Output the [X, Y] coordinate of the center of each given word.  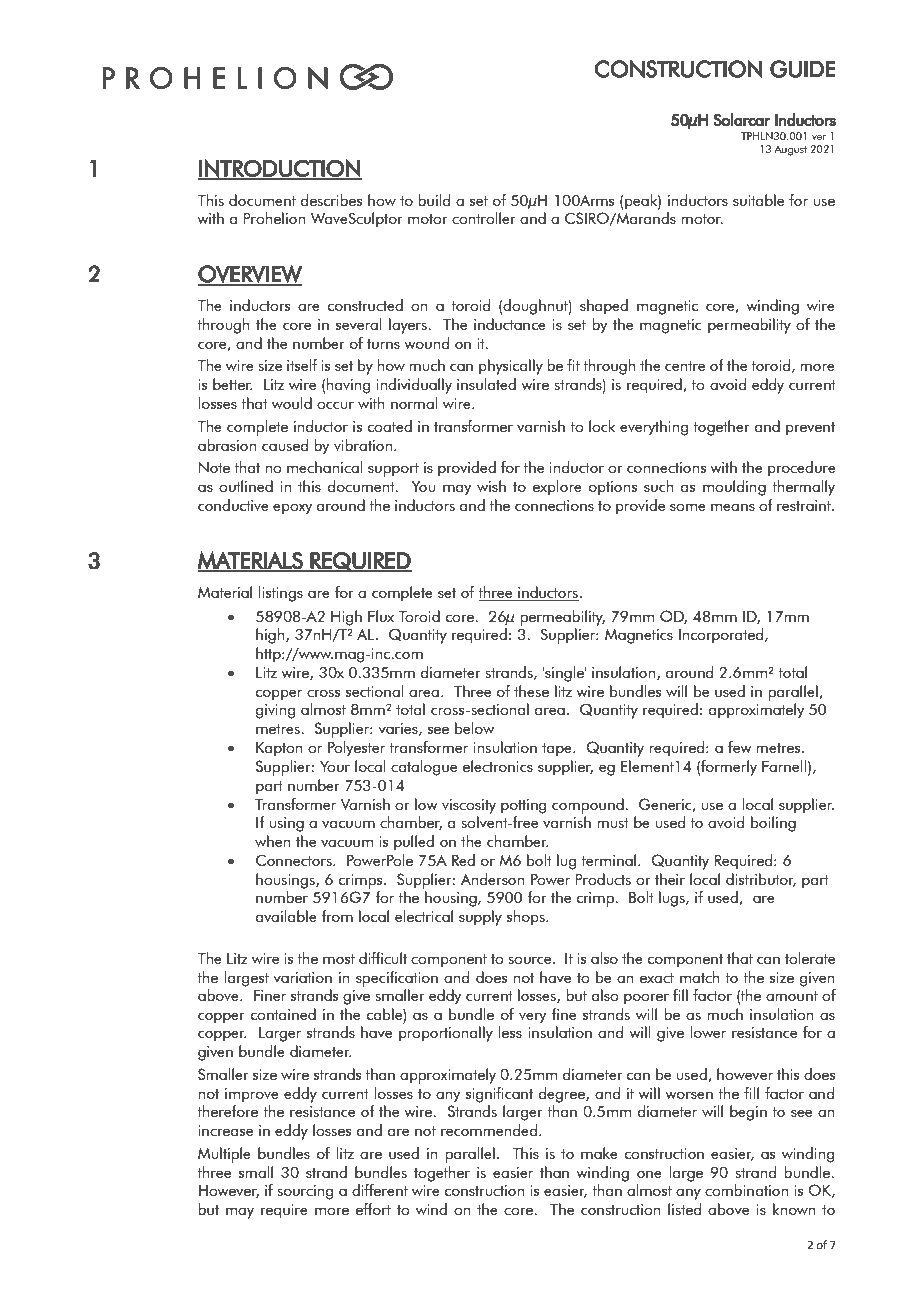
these [531, 691]
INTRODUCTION [280, 169]
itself [302, 365]
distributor [761, 880]
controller [484, 218]
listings [280, 594]
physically [511, 367]
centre [685, 366]
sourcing [305, 1192]
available [286, 916]
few [740, 747]
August [790, 151]
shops [527, 918]
